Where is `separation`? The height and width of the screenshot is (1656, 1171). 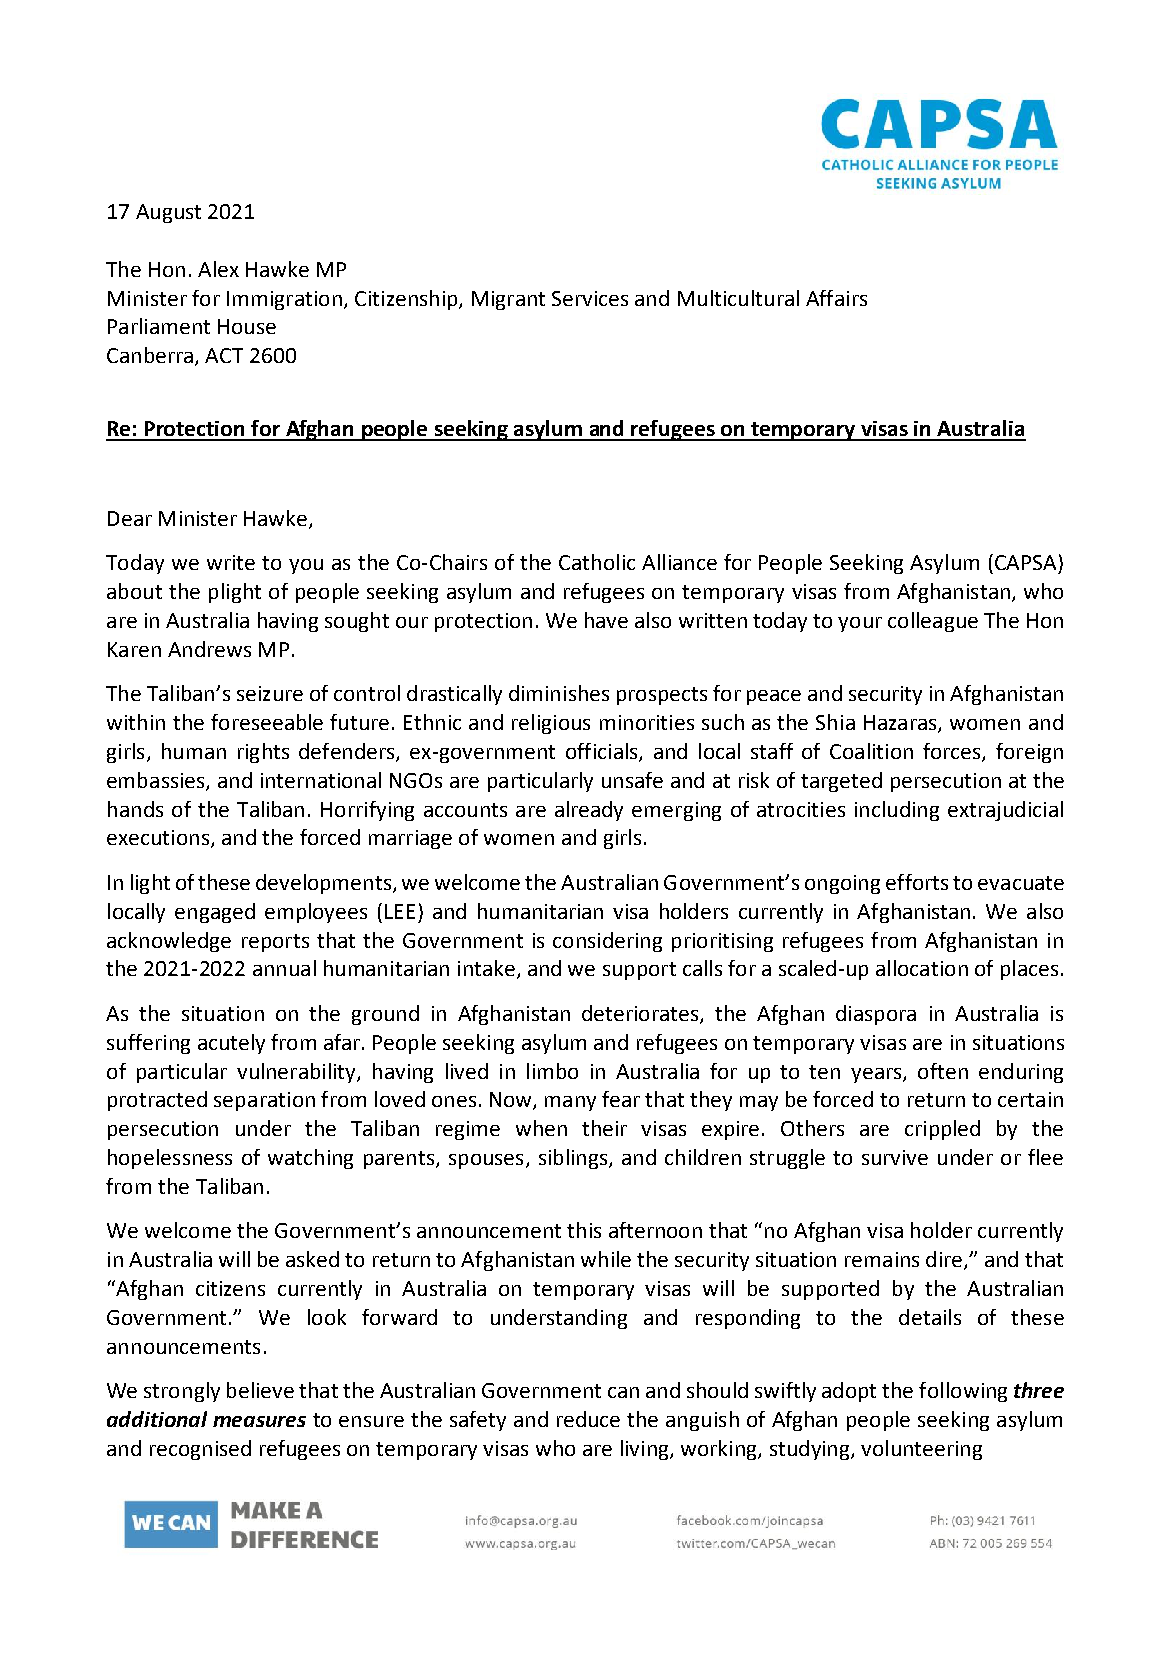 separation is located at coordinates (264, 1101).
